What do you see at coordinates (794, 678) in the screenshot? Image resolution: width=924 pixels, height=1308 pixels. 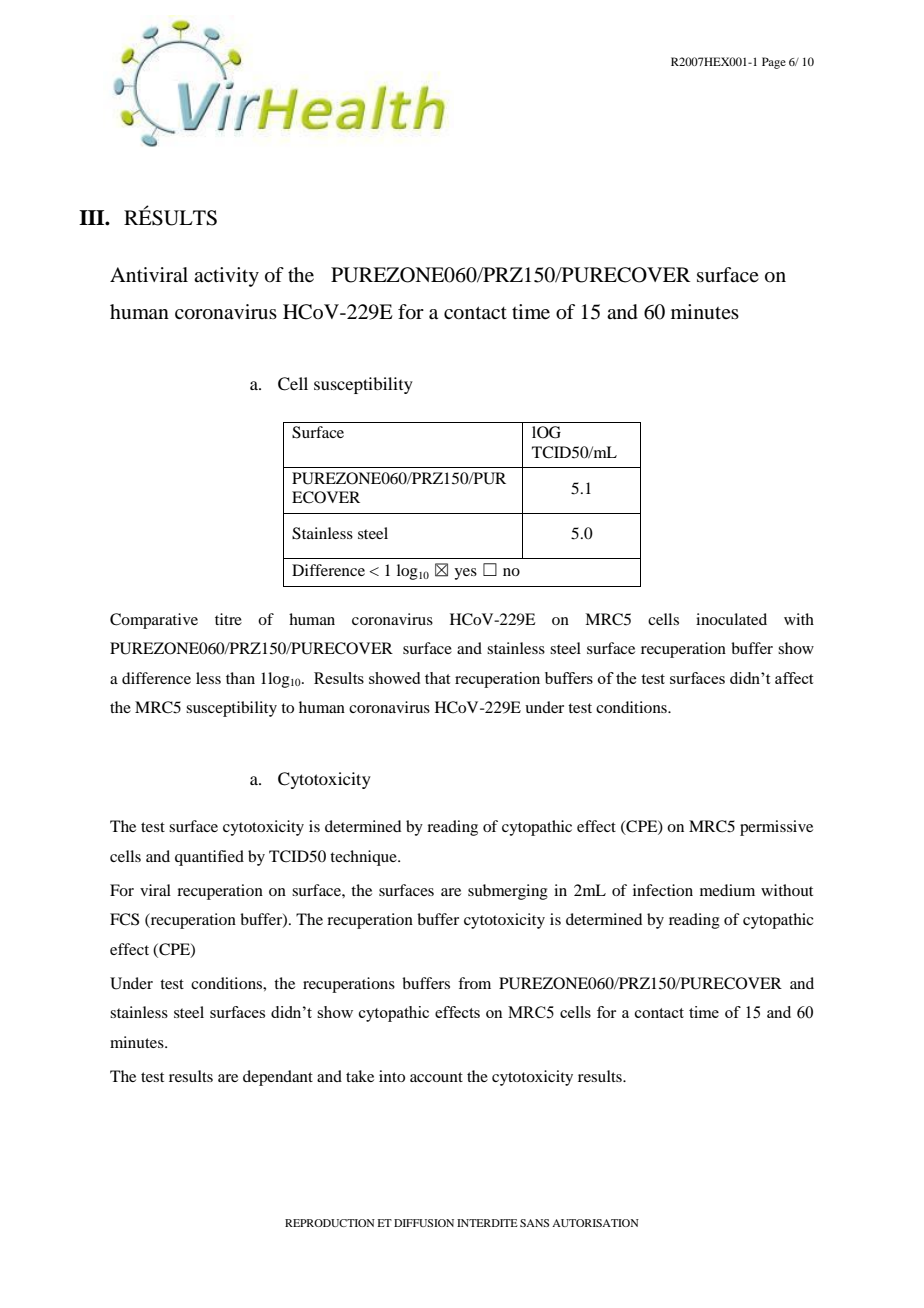 I see `affect` at bounding box center [794, 678].
